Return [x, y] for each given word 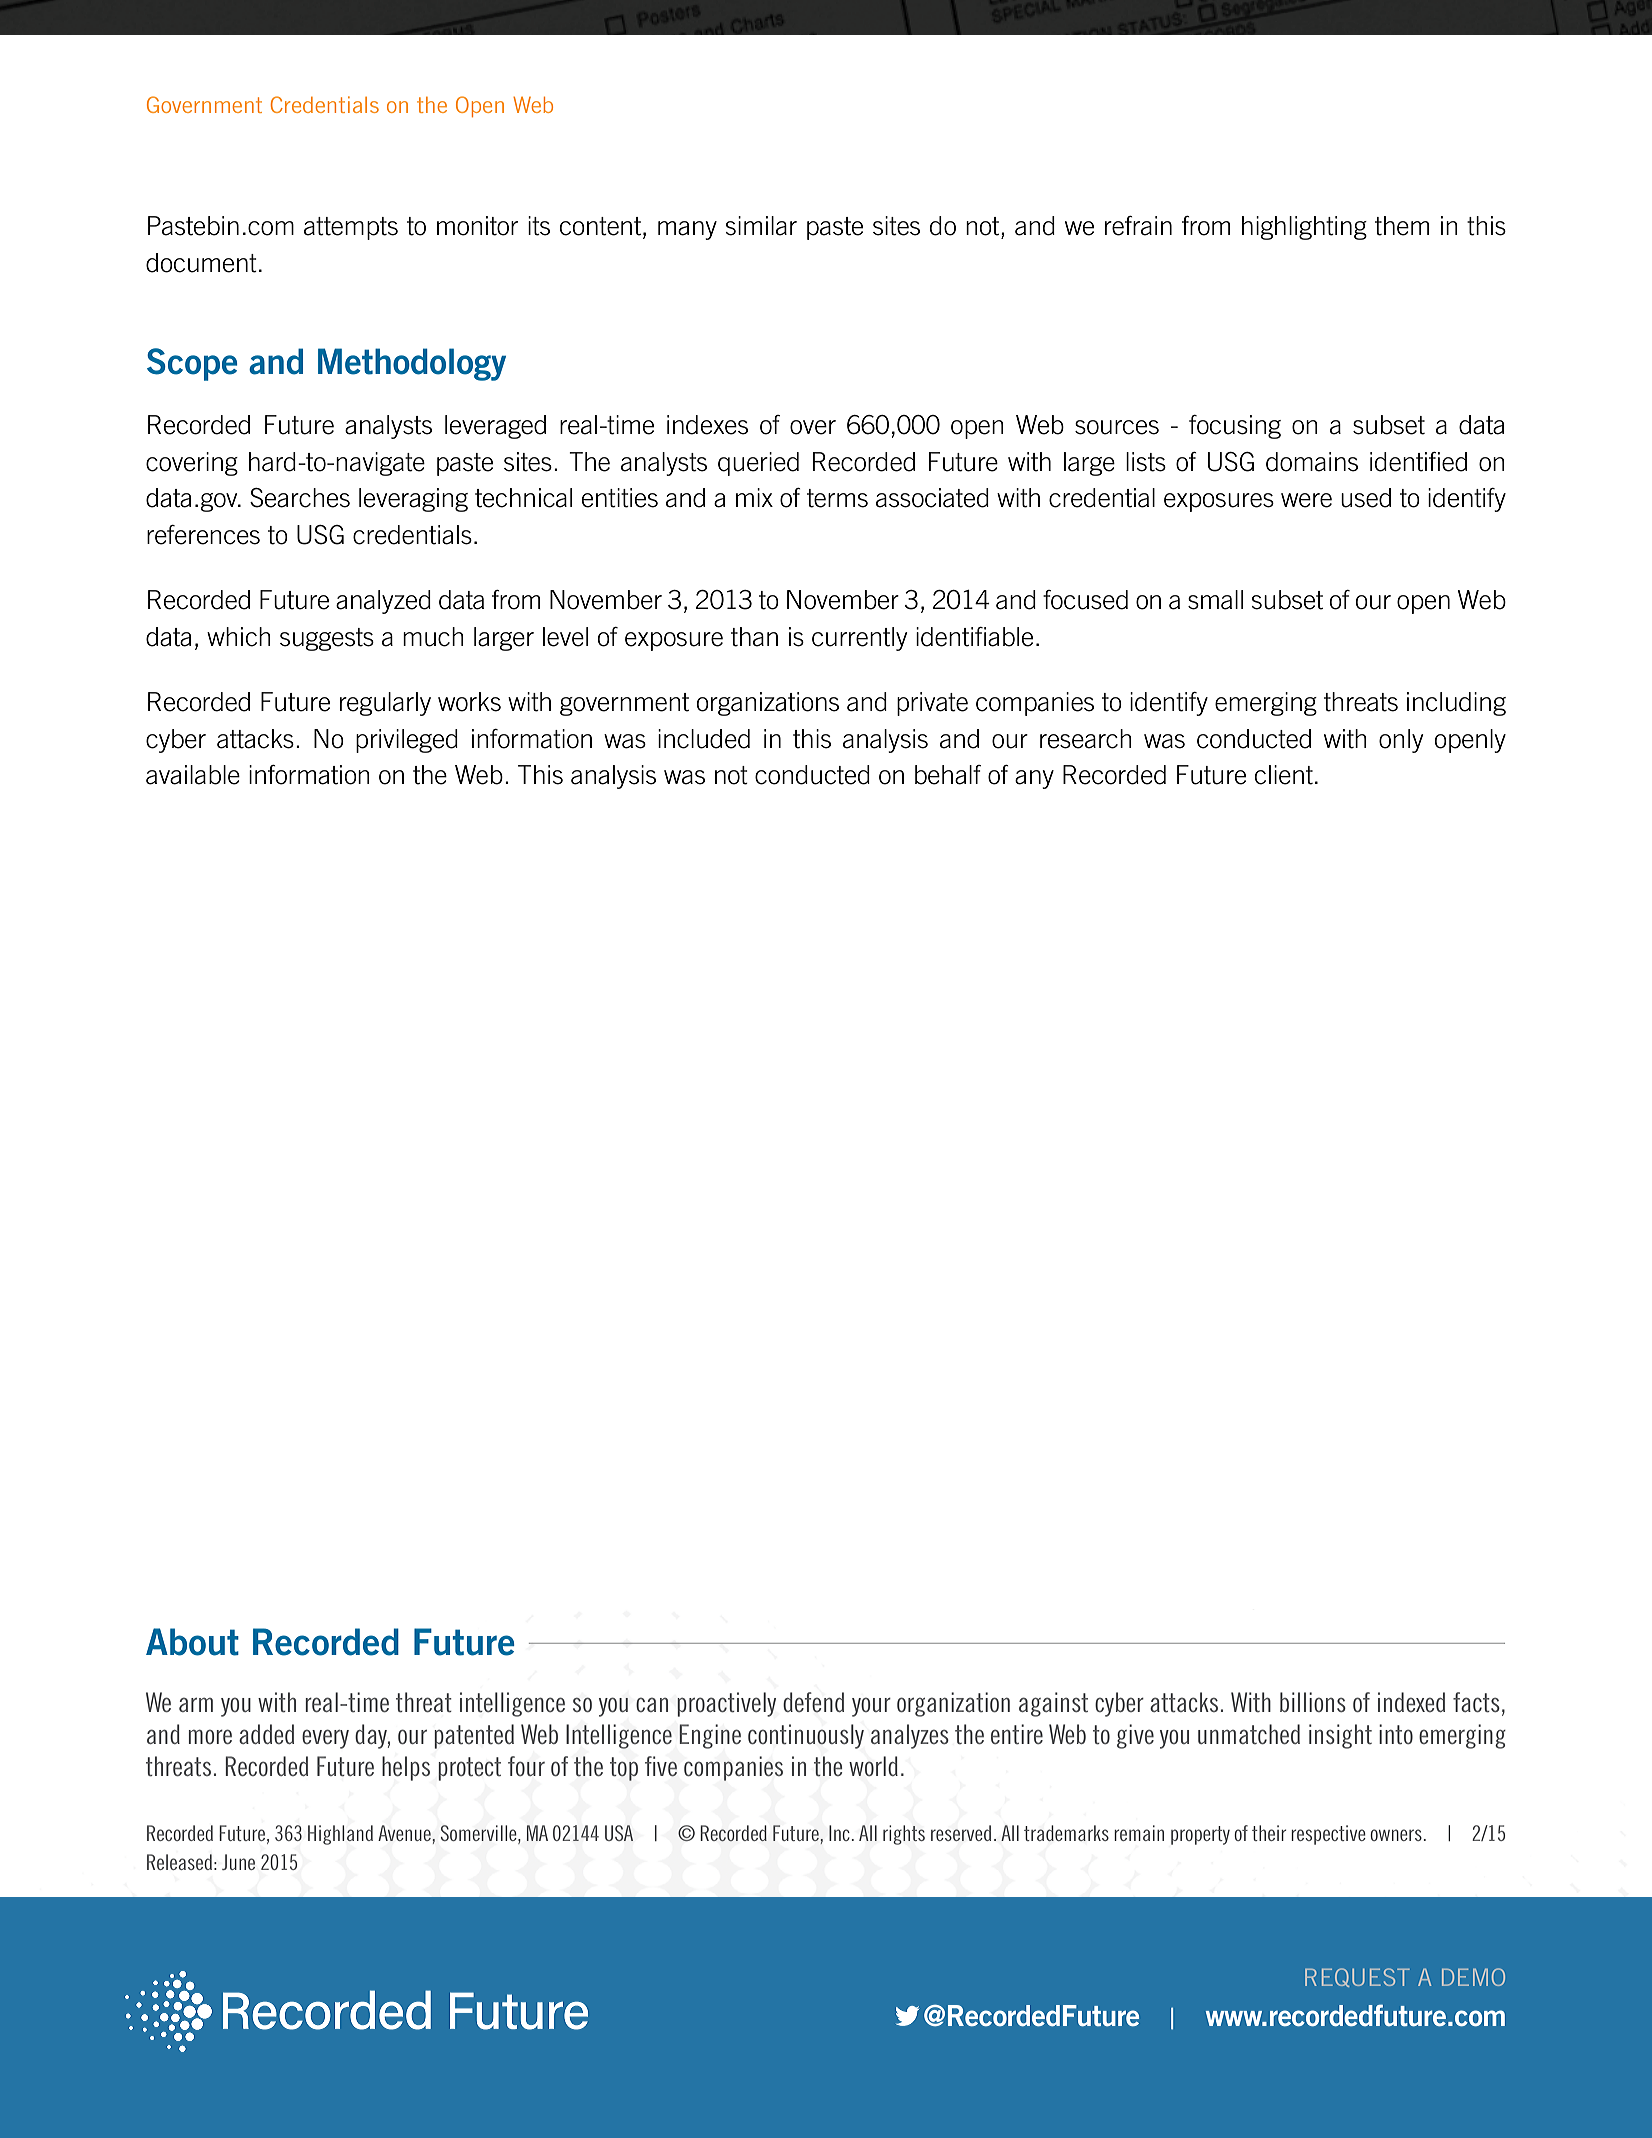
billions [1313, 1702]
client [1284, 775]
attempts [351, 228]
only [1401, 741]
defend [813, 1702]
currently [859, 639]
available [193, 775]
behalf [948, 775]
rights [904, 1835]
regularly [385, 704]
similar [761, 226]
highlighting [1304, 228]
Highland [340, 1835]
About [192, 1642]
